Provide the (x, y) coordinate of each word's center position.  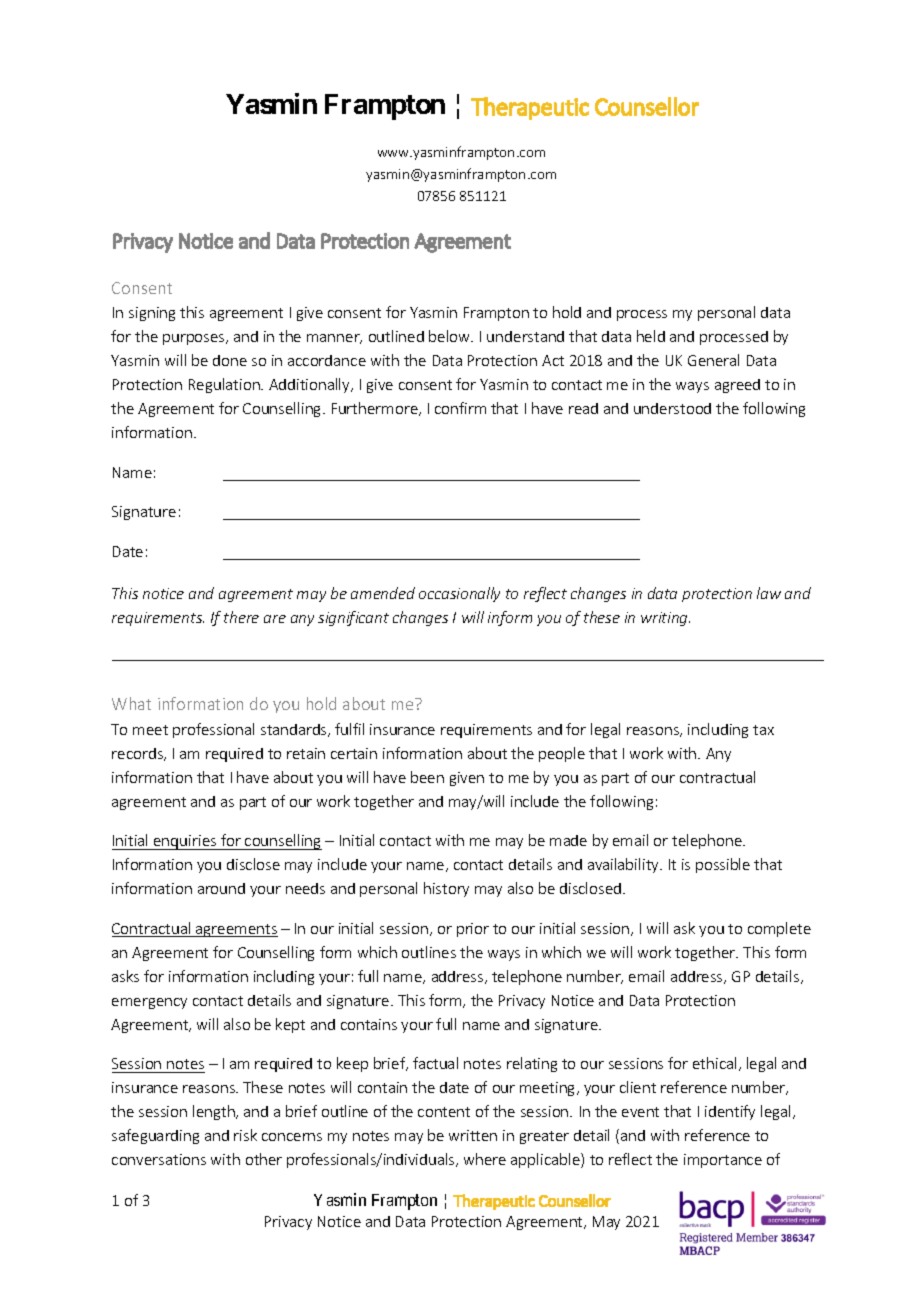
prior (473, 930)
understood (672, 408)
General (713, 360)
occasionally (459, 594)
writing (665, 619)
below (451, 336)
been (427, 777)
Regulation (225, 385)
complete (779, 929)
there (241, 617)
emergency (149, 1003)
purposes (195, 339)
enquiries (185, 842)
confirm (460, 408)
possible (723, 865)
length (215, 1112)
